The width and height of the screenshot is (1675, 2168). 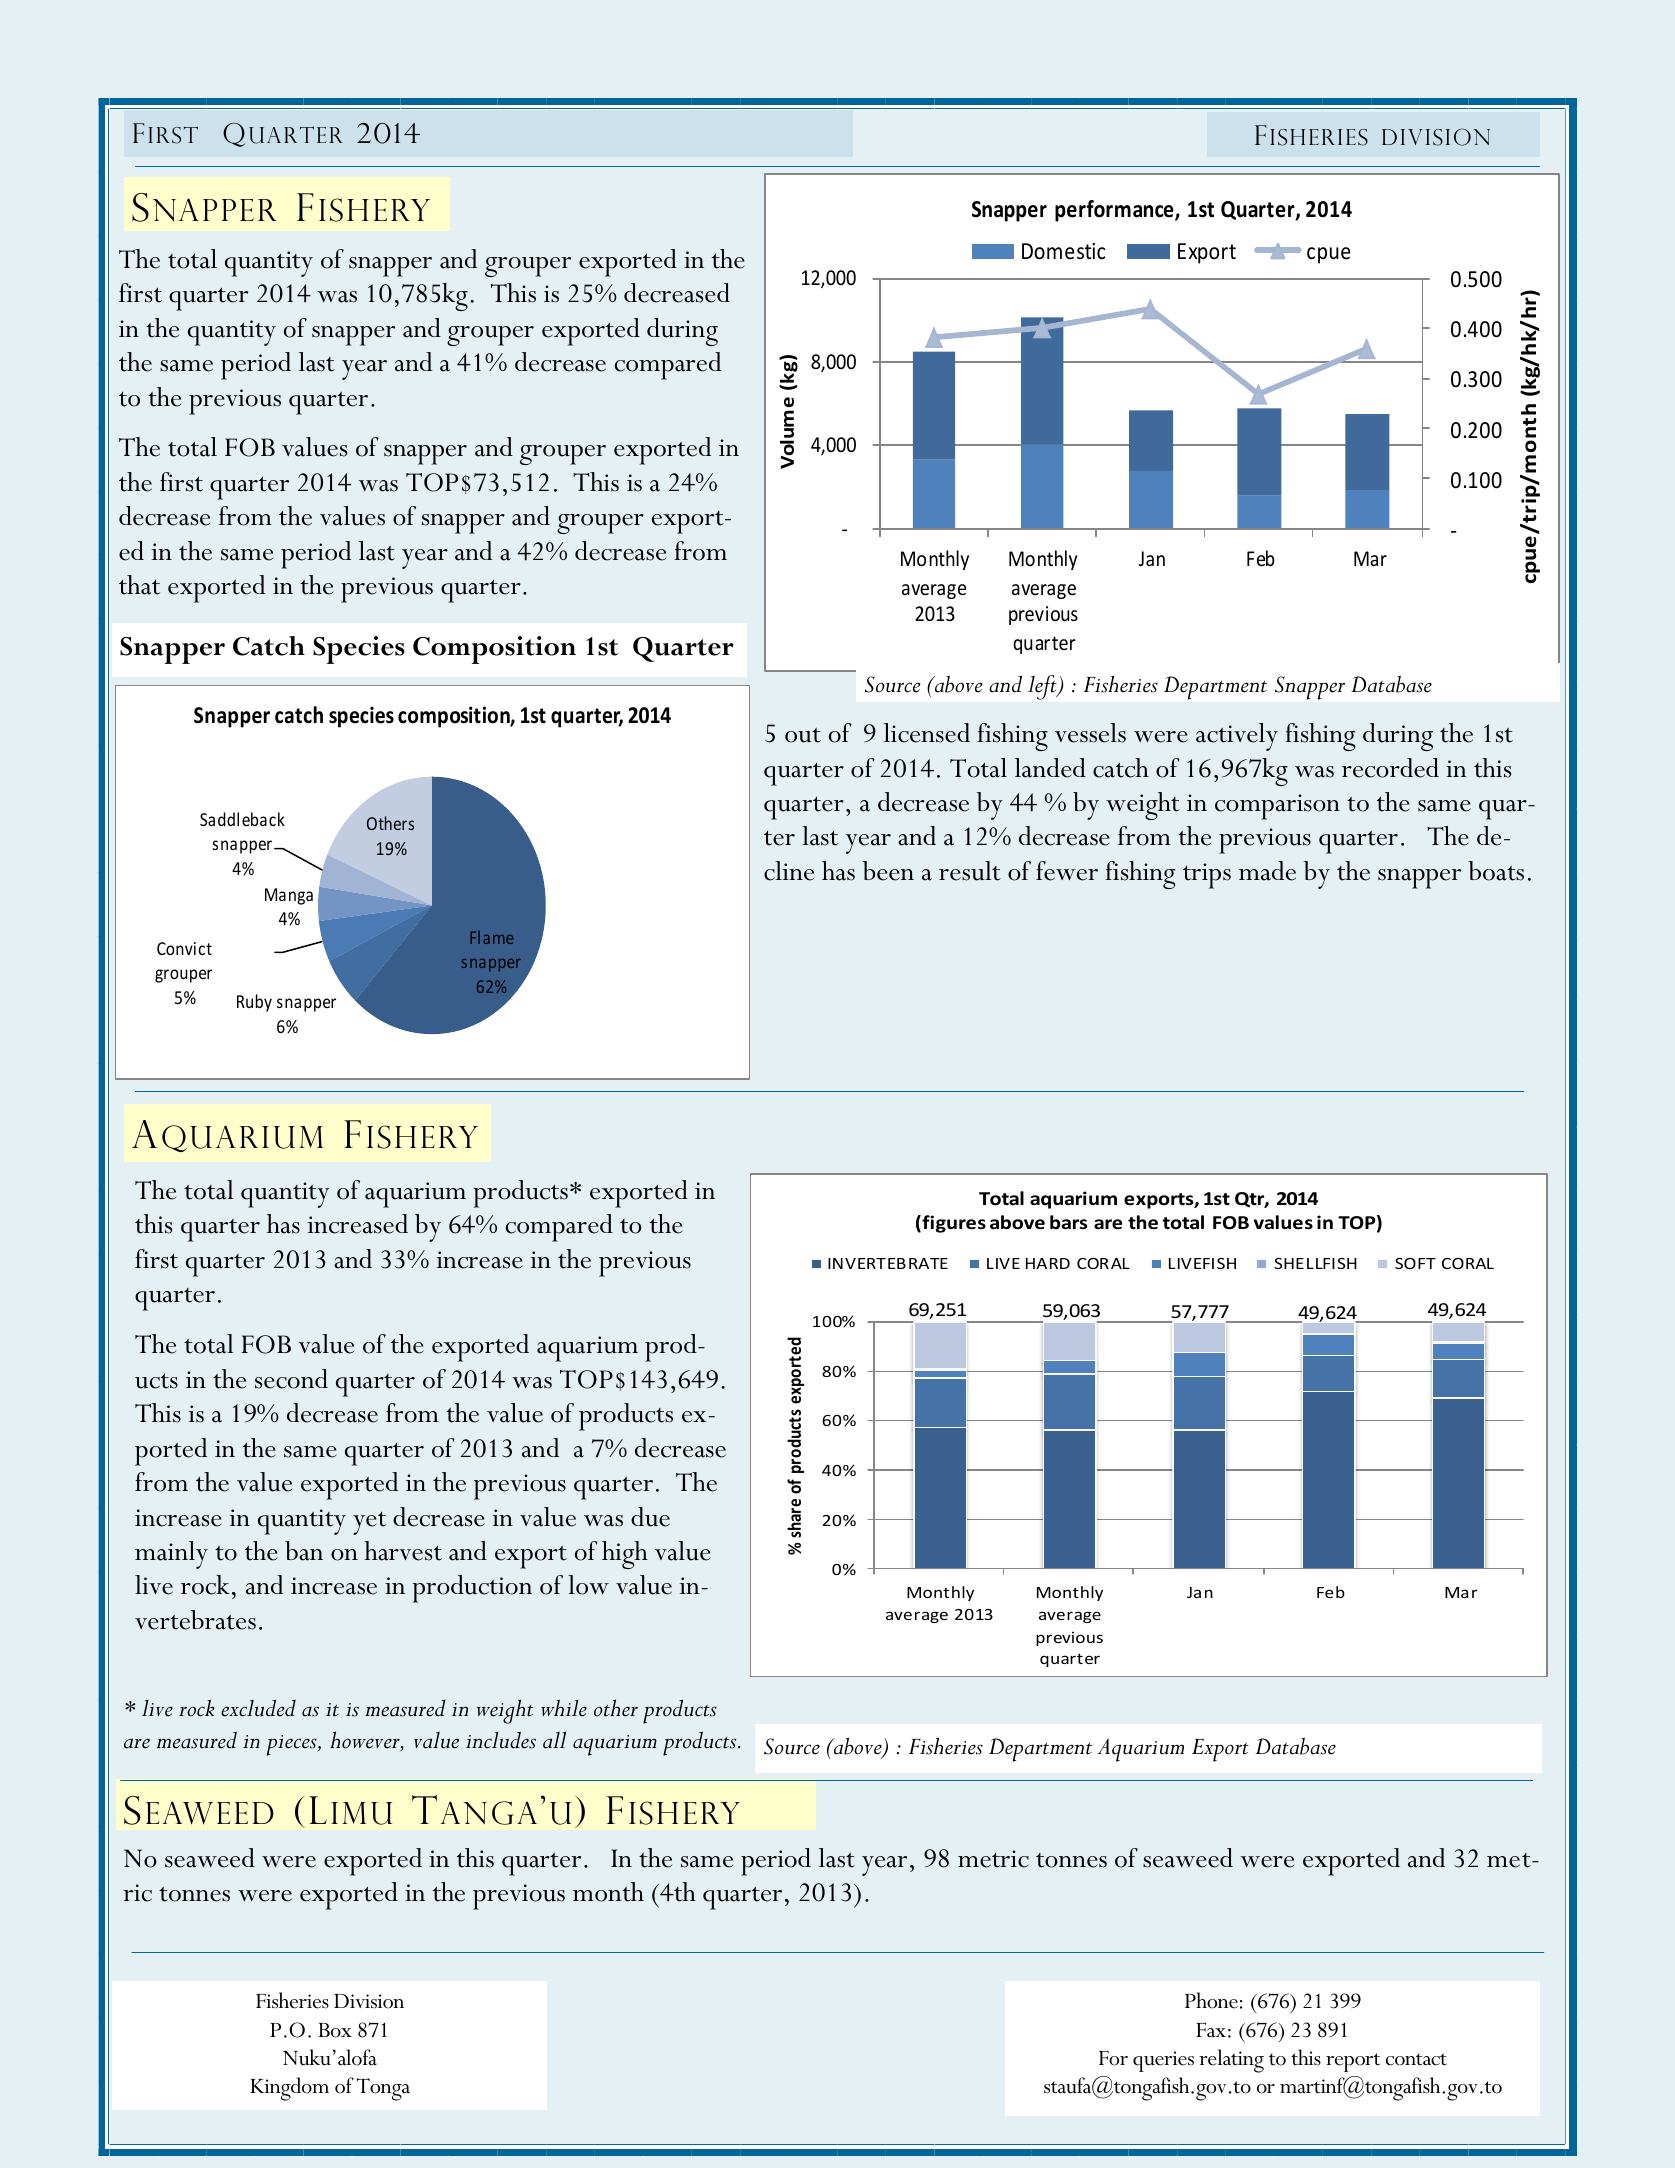 I want to click on Box, so click(x=335, y=2030).
